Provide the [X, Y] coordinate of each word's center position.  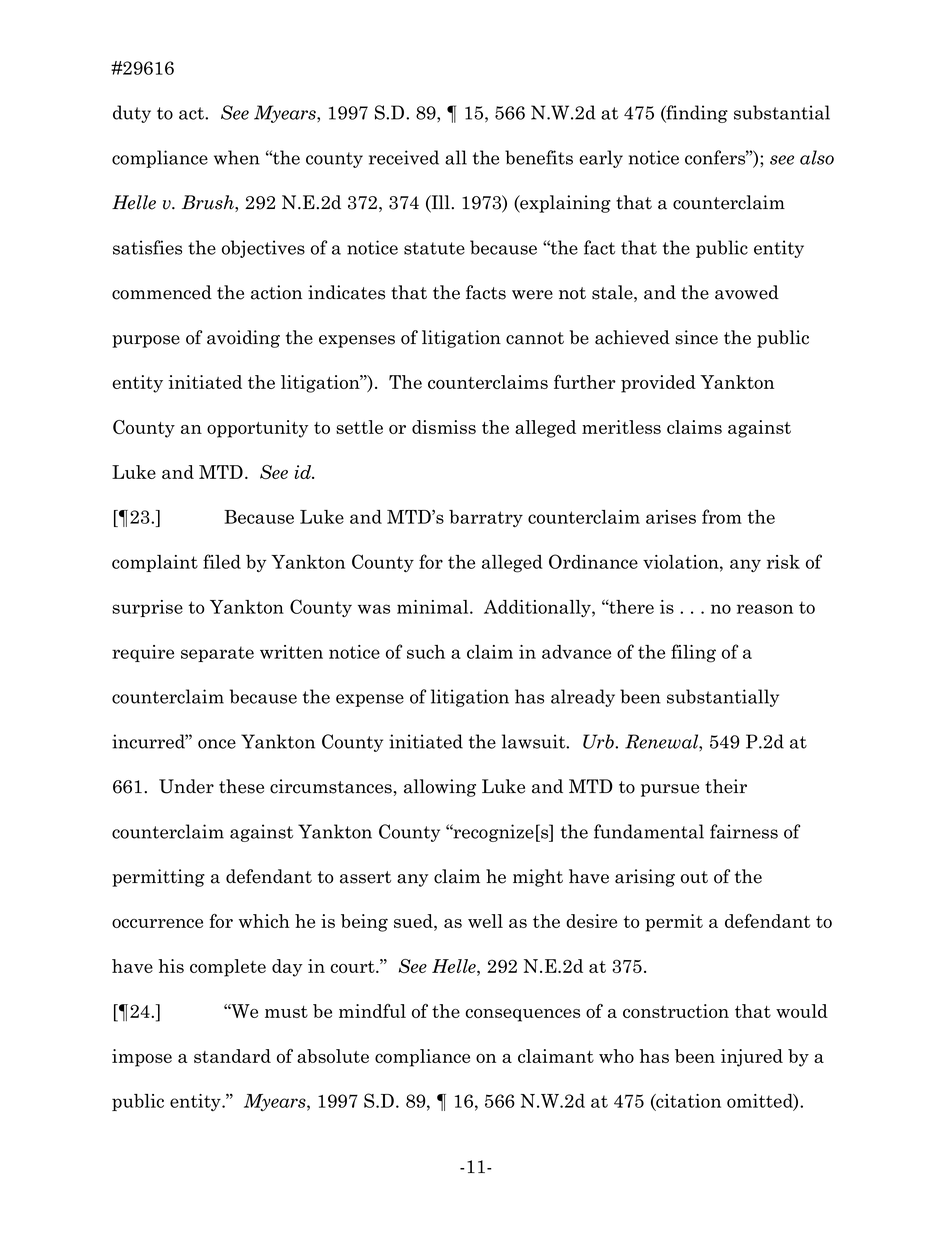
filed [222, 561]
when [237, 157]
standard [232, 1056]
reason [765, 609]
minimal [434, 607]
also [817, 157]
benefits [539, 157]
